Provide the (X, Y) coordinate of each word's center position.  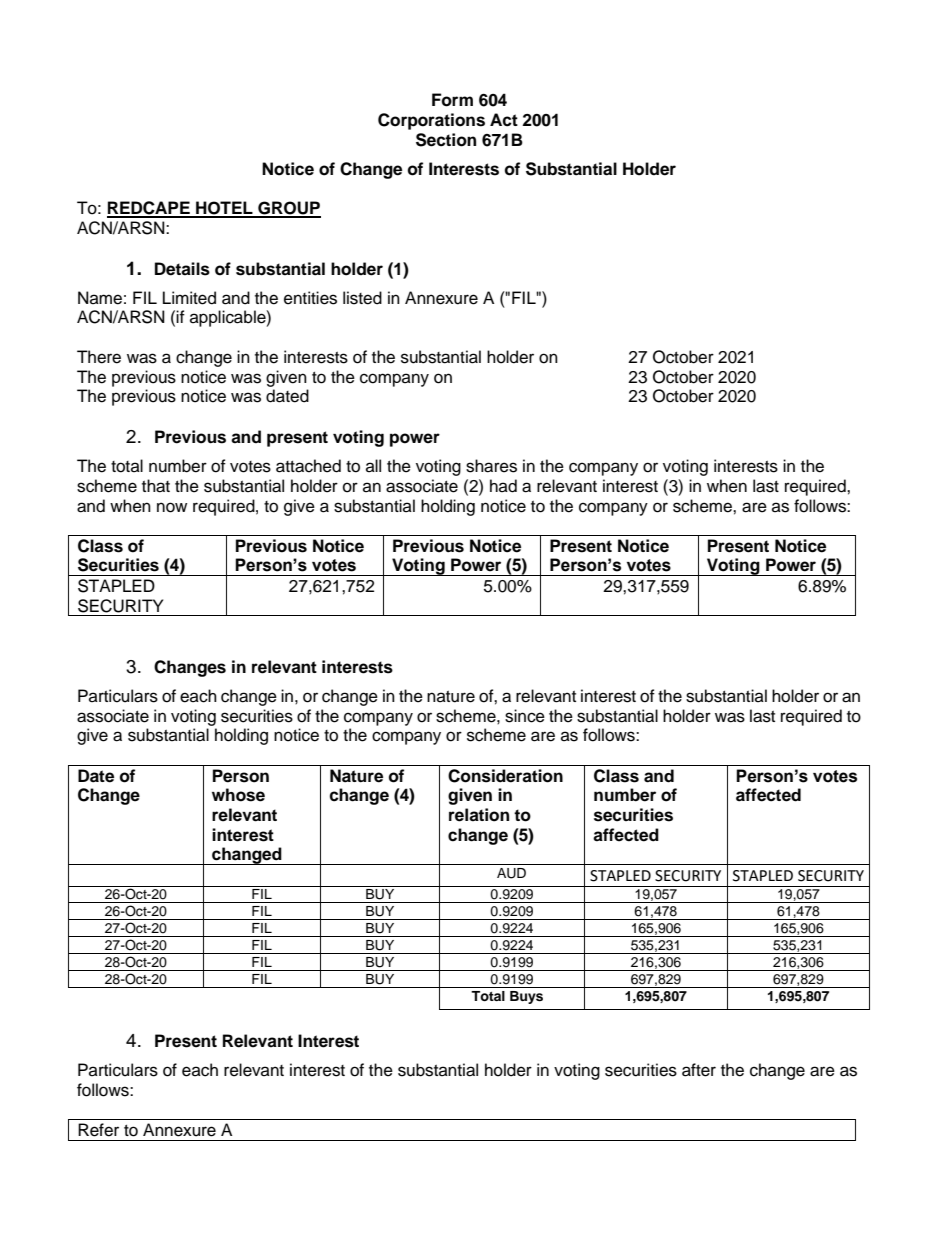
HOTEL (224, 209)
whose (238, 795)
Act (504, 120)
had (503, 486)
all (373, 465)
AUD (511, 873)
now (172, 507)
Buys (526, 997)
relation (479, 815)
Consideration (505, 776)
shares (491, 466)
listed (362, 298)
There (99, 357)
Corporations (431, 121)
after (699, 1070)
